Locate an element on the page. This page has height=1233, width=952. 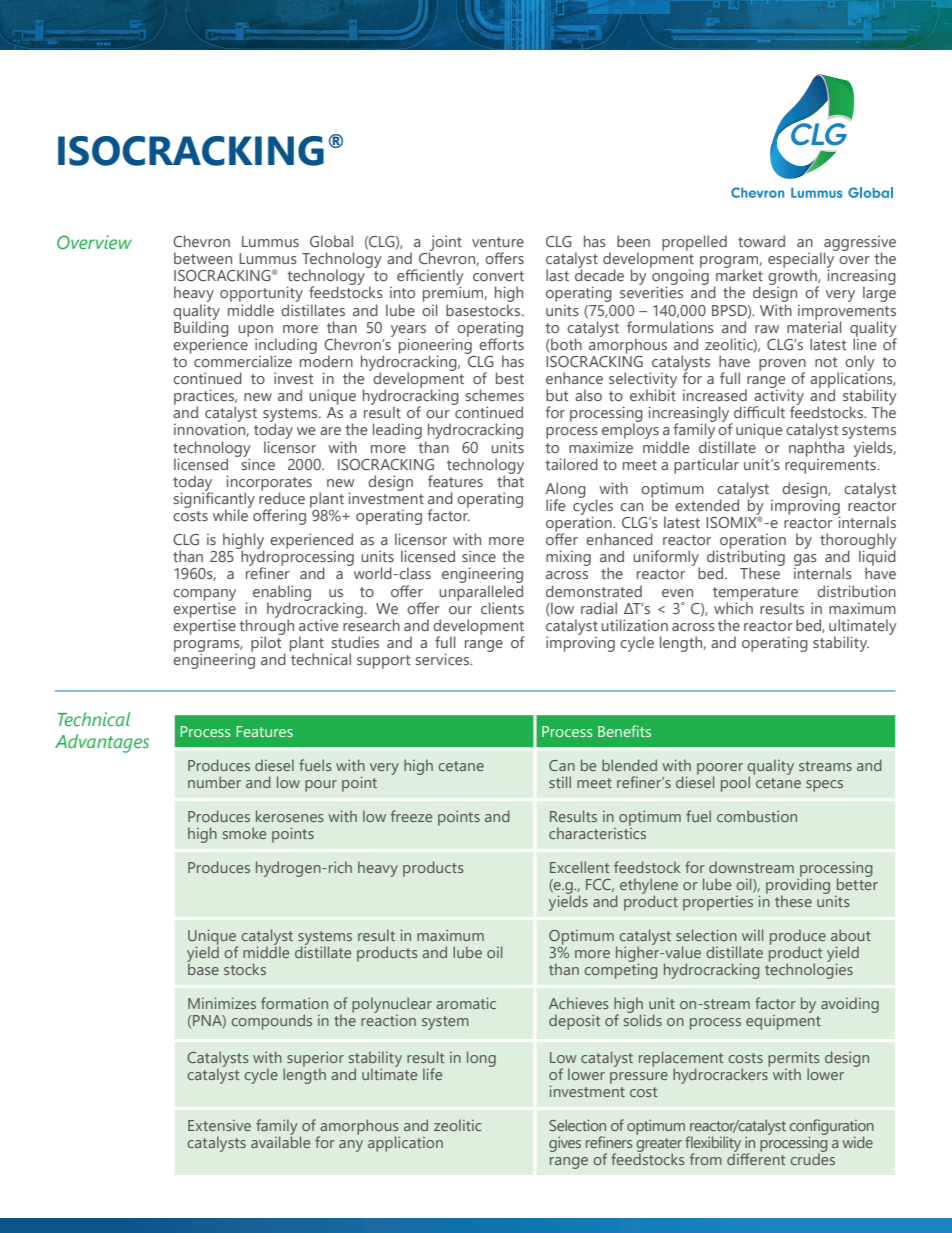
growth is located at coordinates (793, 277).
